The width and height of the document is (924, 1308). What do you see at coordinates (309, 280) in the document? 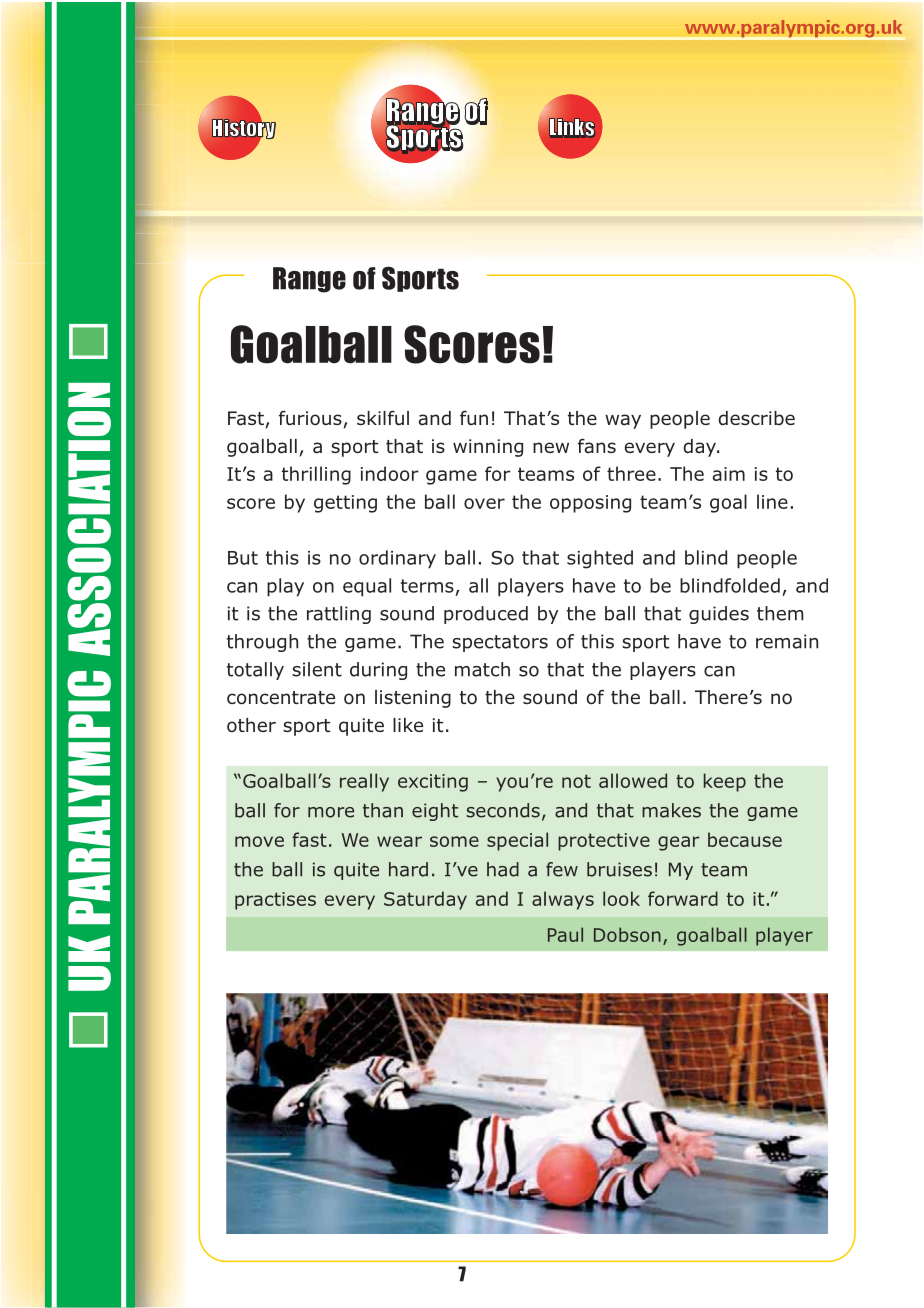
I see `Range` at bounding box center [309, 280].
